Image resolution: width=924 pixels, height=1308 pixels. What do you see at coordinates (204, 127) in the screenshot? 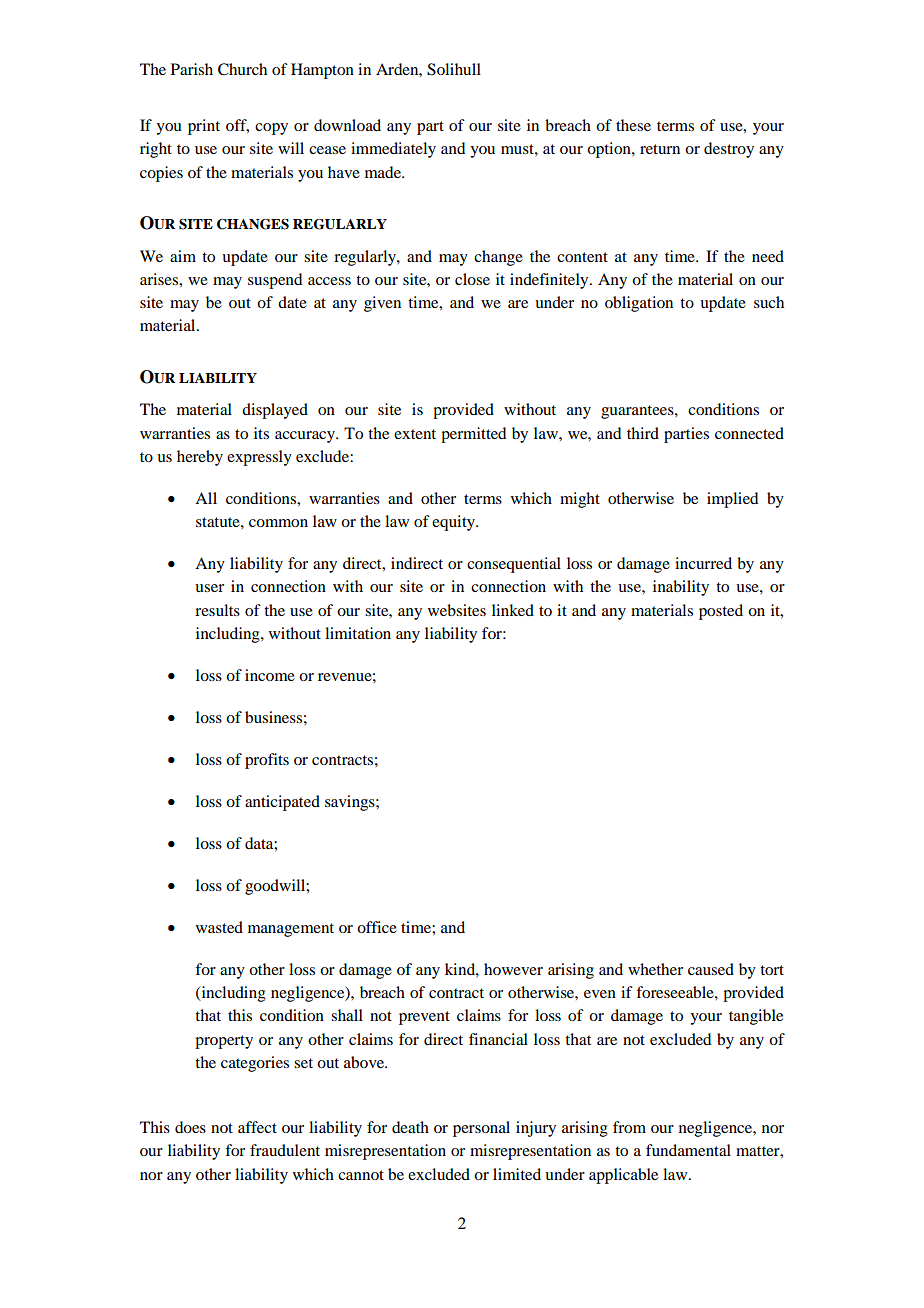
I see `print` at bounding box center [204, 127].
